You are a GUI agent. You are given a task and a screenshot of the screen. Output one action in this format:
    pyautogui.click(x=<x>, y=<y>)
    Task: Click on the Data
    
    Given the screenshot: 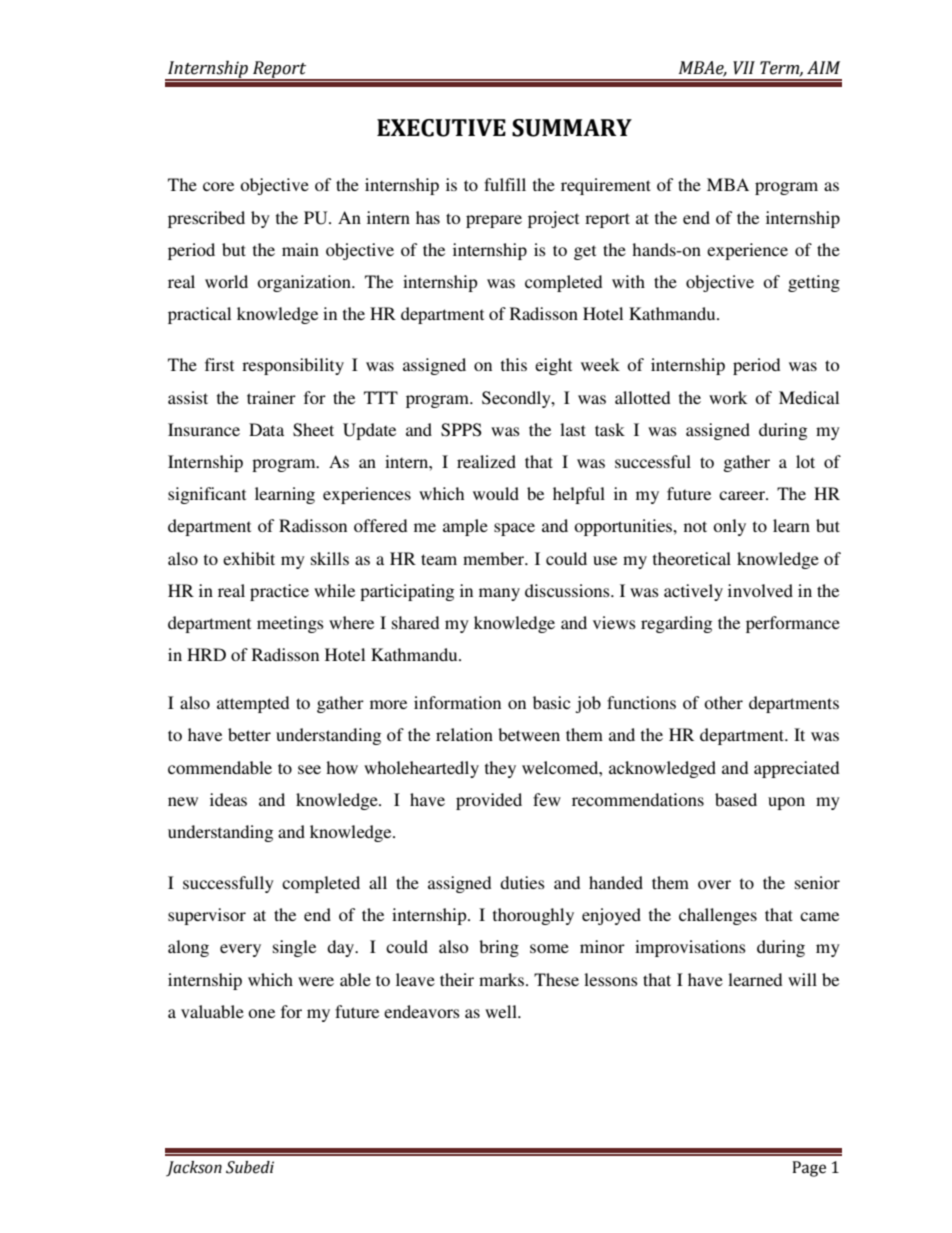 What is the action you would take?
    pyautogui.click(x=266, y=429)
